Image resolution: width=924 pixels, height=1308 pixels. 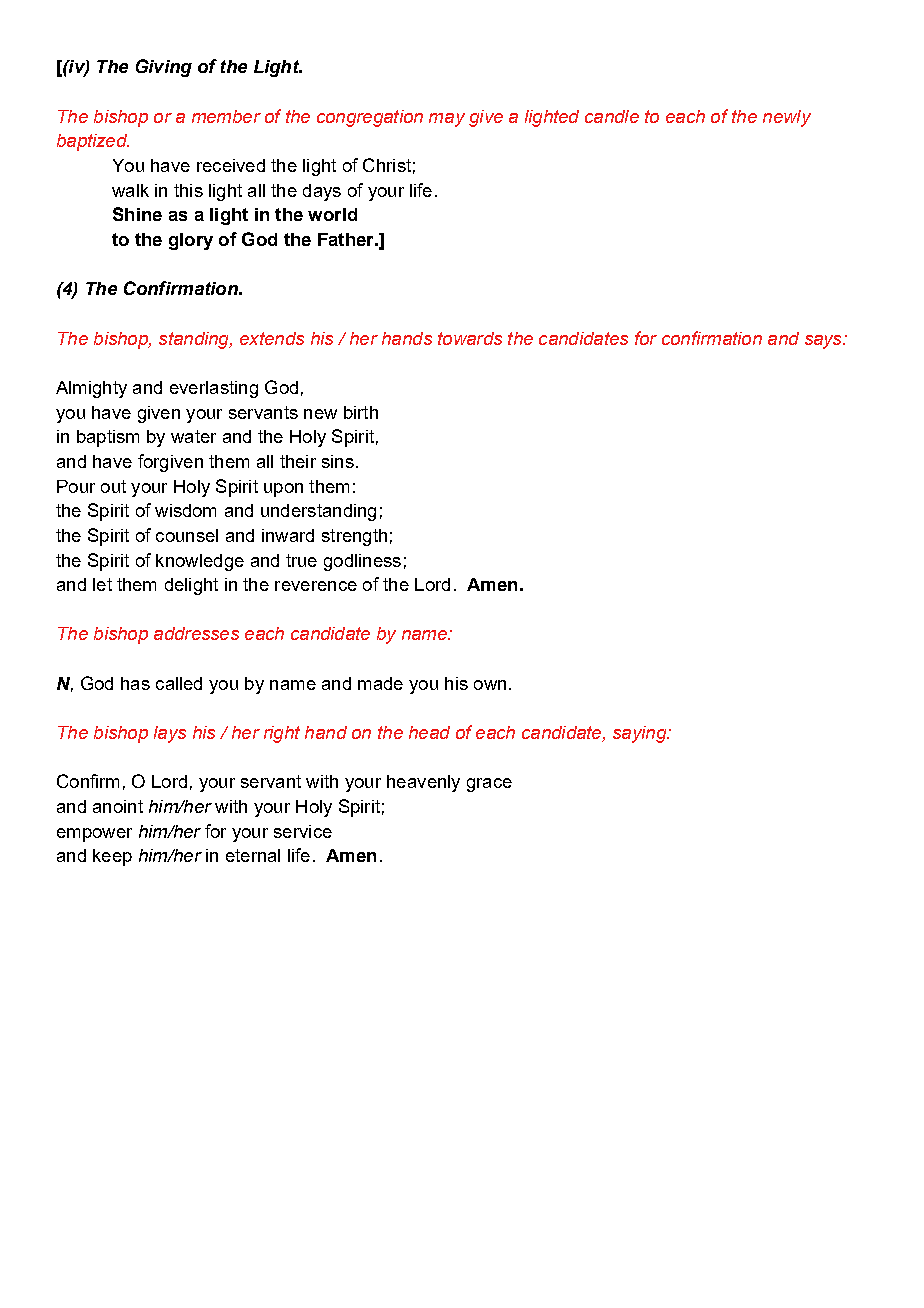 What do you see at coordinates (423, 783) in the page?
I see `heavenly` at bounding box center [423, 783].
